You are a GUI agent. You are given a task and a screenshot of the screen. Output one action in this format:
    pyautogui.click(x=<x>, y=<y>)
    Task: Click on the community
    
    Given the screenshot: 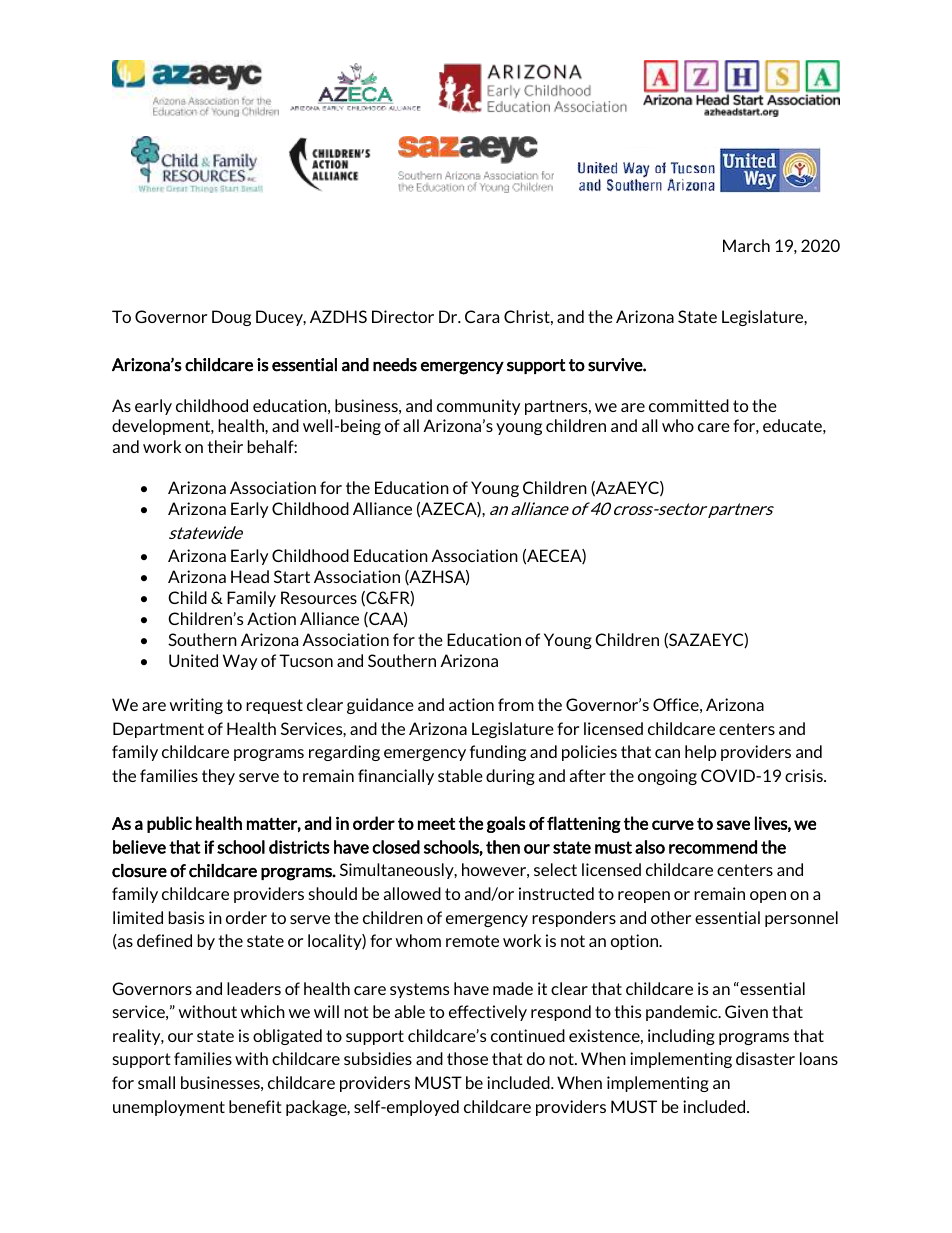 What is the action you would take?
    pyautogui.click(x=478, y=407)
